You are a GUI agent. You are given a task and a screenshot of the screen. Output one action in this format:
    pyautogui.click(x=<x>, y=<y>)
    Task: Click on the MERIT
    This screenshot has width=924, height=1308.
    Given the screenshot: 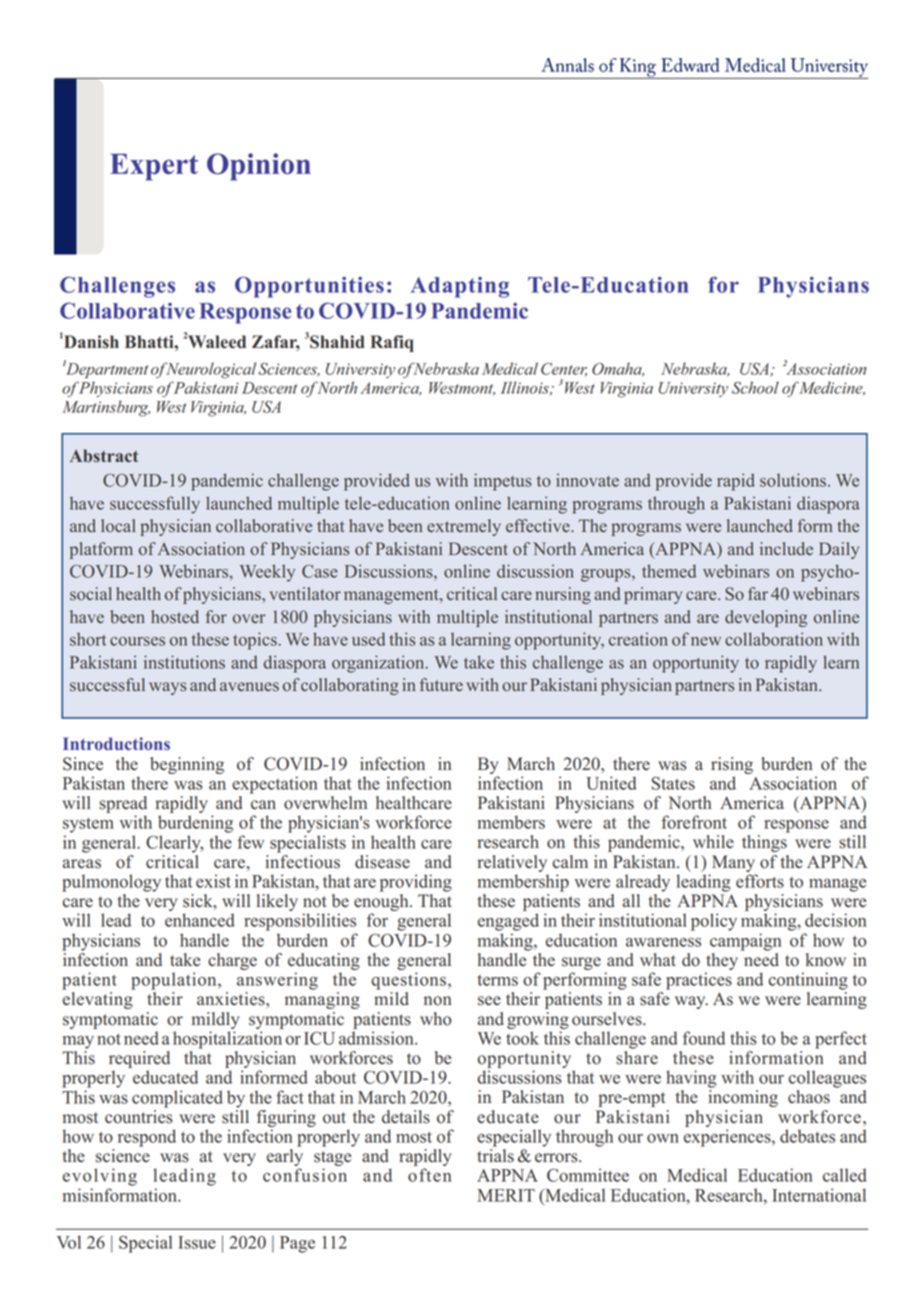 What is the action you would take?
    pyautogui.click(x=506, y=1195)
